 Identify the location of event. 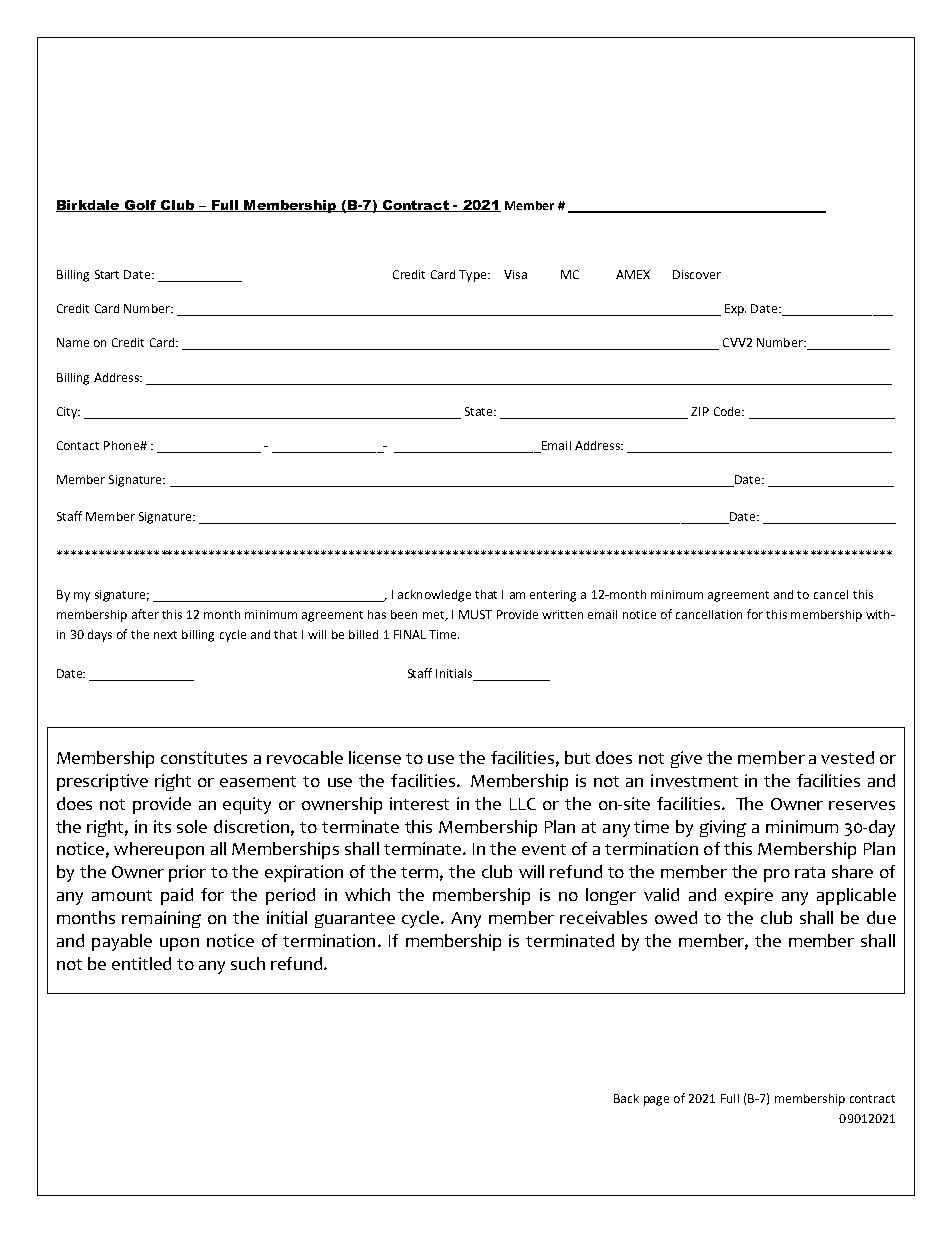
(544, 849).
